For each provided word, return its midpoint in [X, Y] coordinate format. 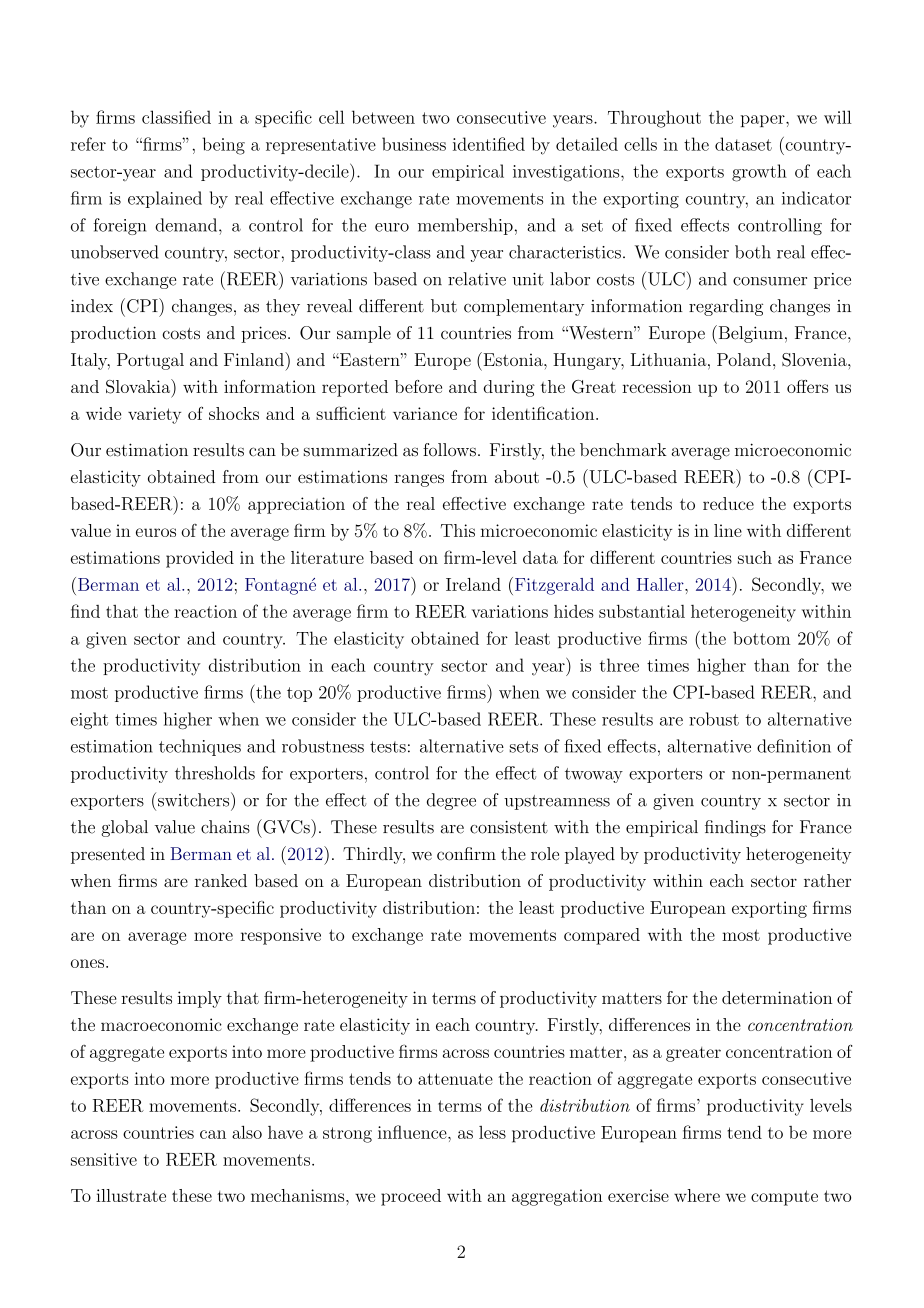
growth [759, 173]
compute [784, 1198]
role [545, 853]
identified [489, 144]
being [224, 146]
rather [827, 880]
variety [154, 415]
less [492, 1132]
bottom [761, 638]
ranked [221, 880]
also [247, 1132]
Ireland [473, 584]
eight [89, 720]
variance [425, 413]
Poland [744, 359]
